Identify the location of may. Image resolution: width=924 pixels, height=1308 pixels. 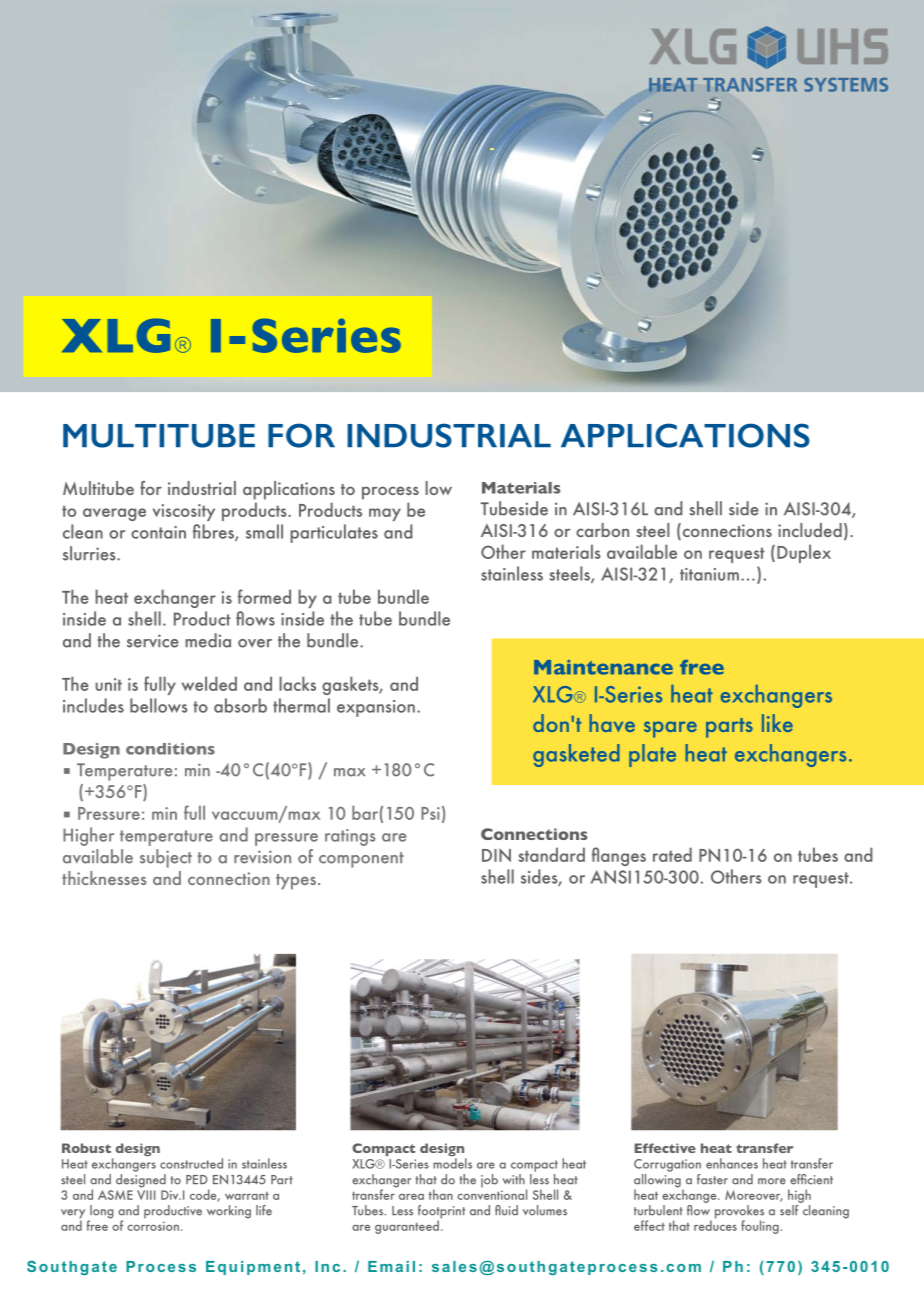
(385, 514).
